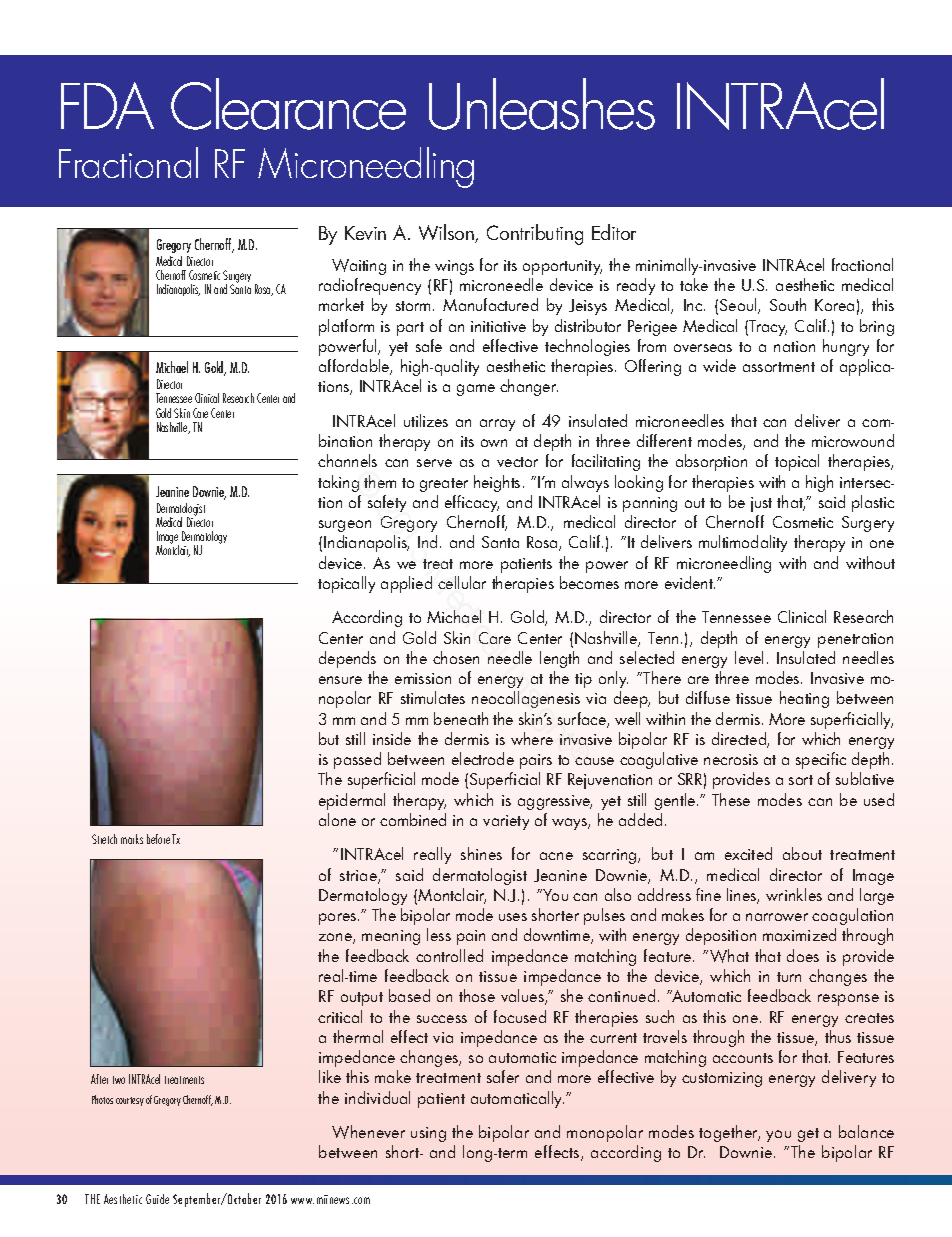  Describe the element at coordinates (456, 657) in the document. I see `chosen` at that location.
